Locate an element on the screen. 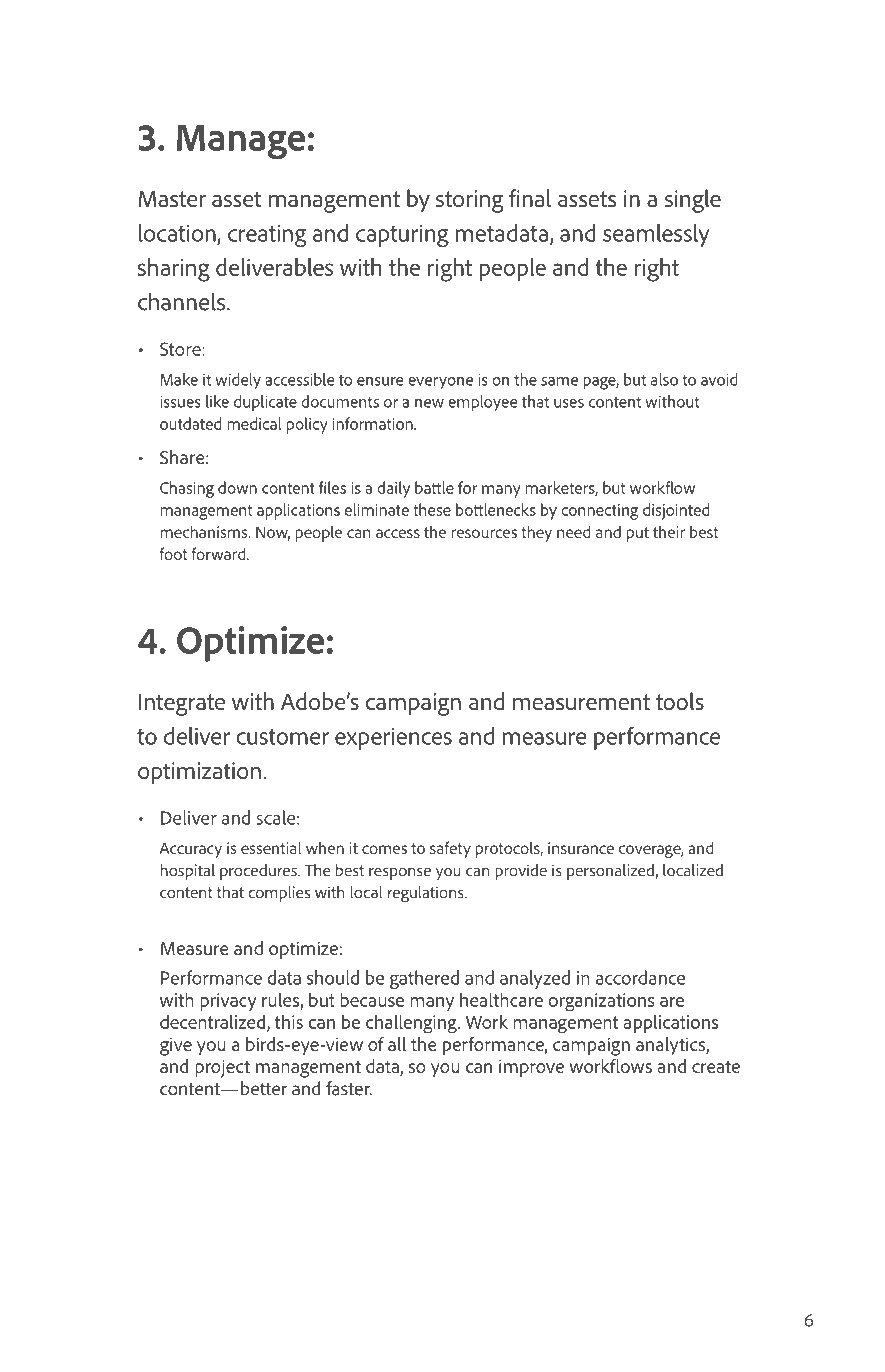 The height and width of the screenshot is (1372, 885). challenging is located at coordinates (412, 1024).
